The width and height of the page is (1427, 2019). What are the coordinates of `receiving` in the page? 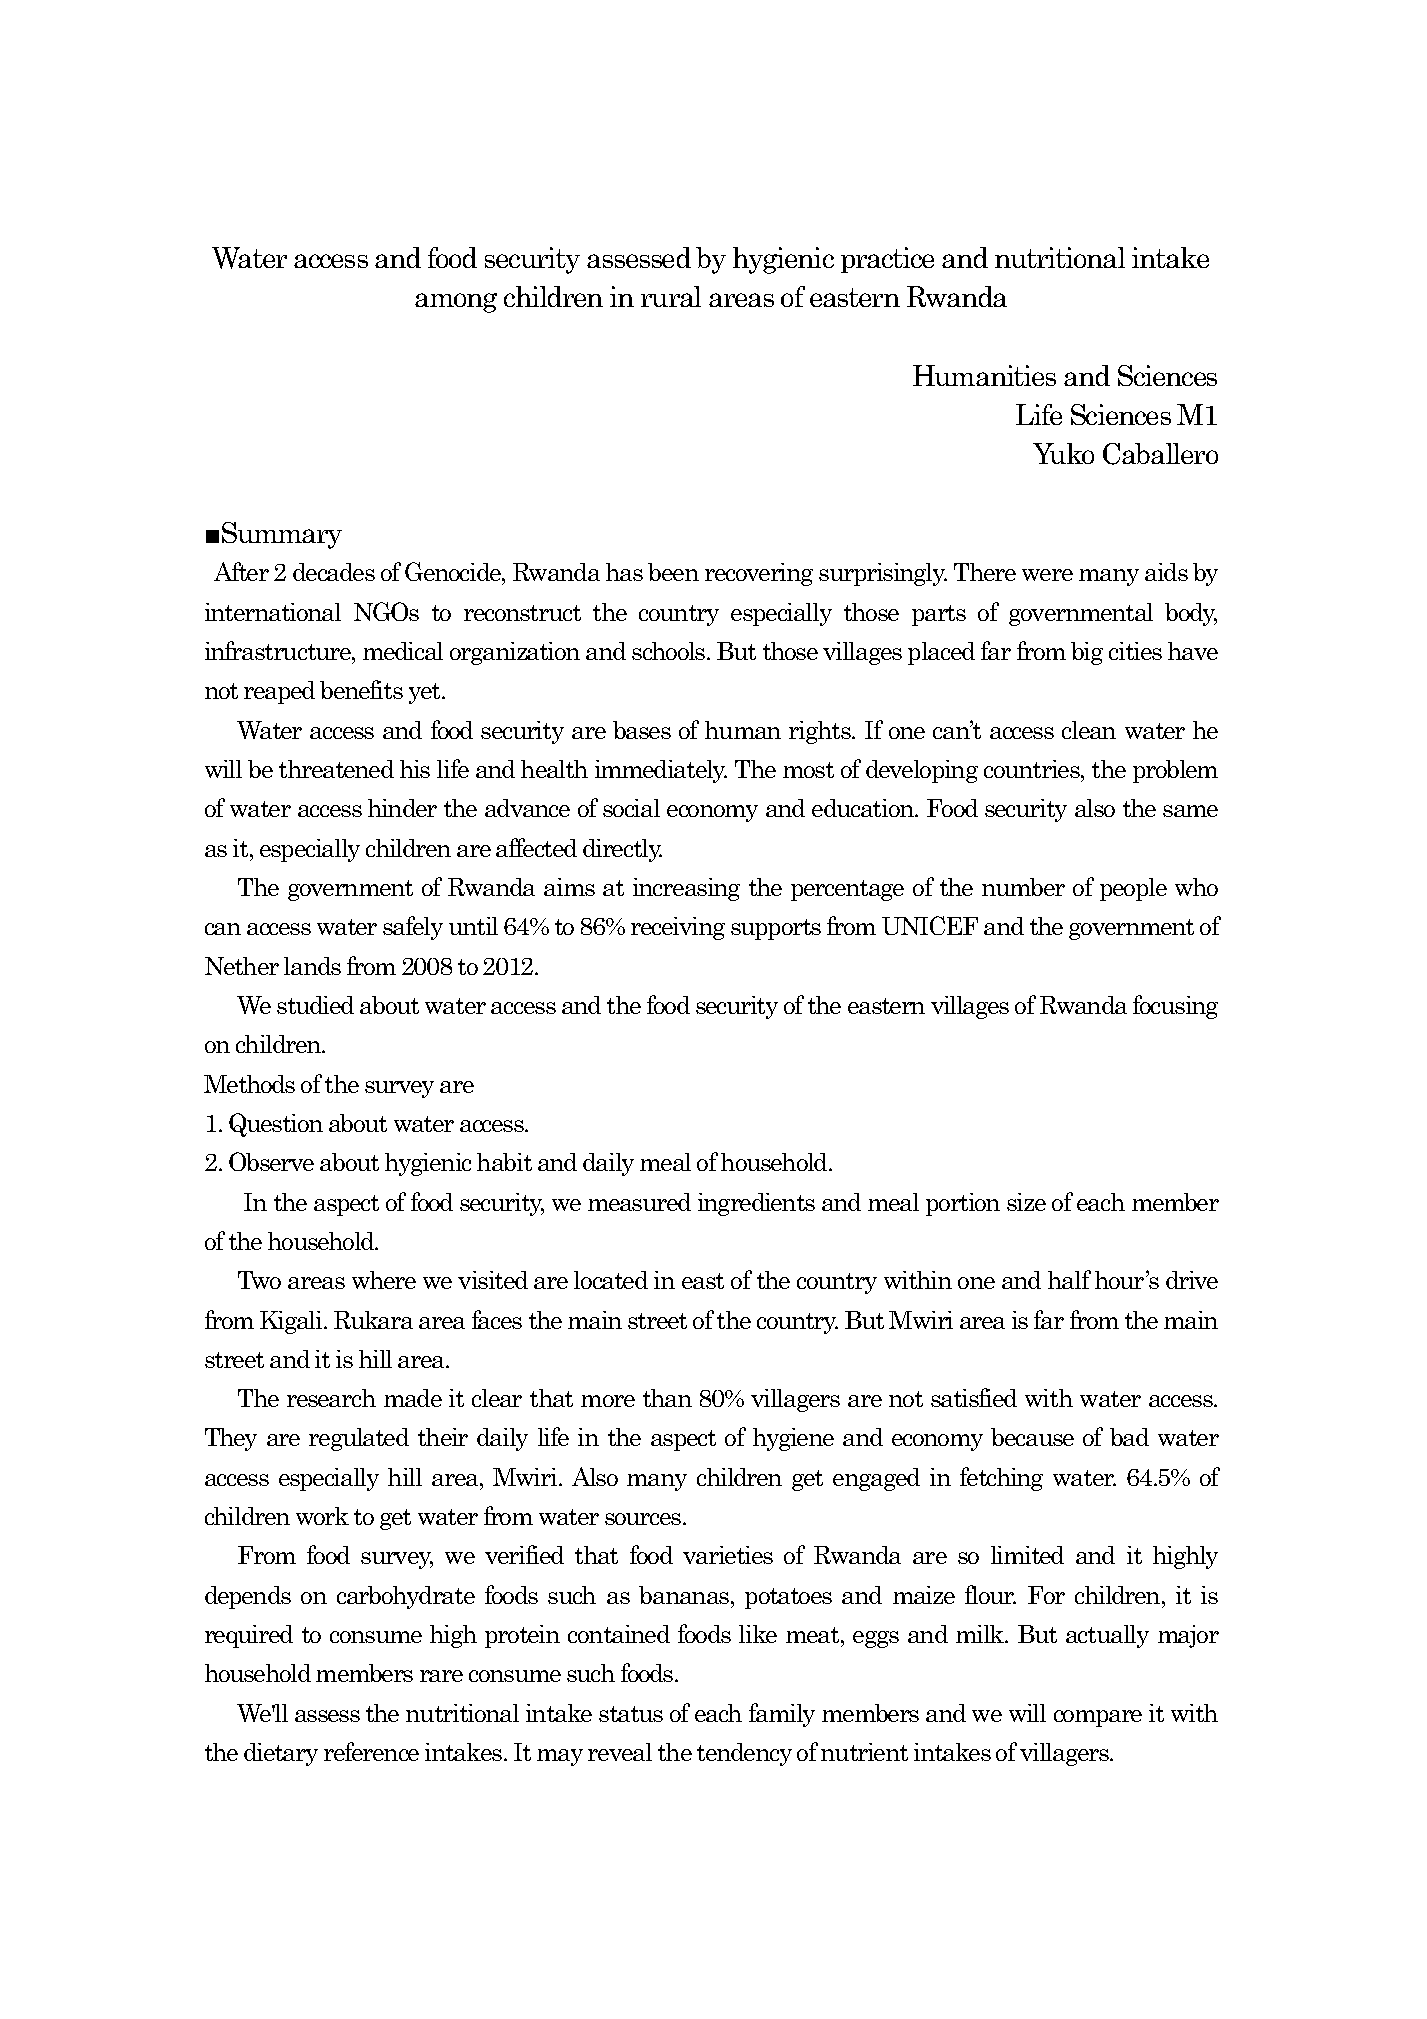 It's located at (678, 928).
